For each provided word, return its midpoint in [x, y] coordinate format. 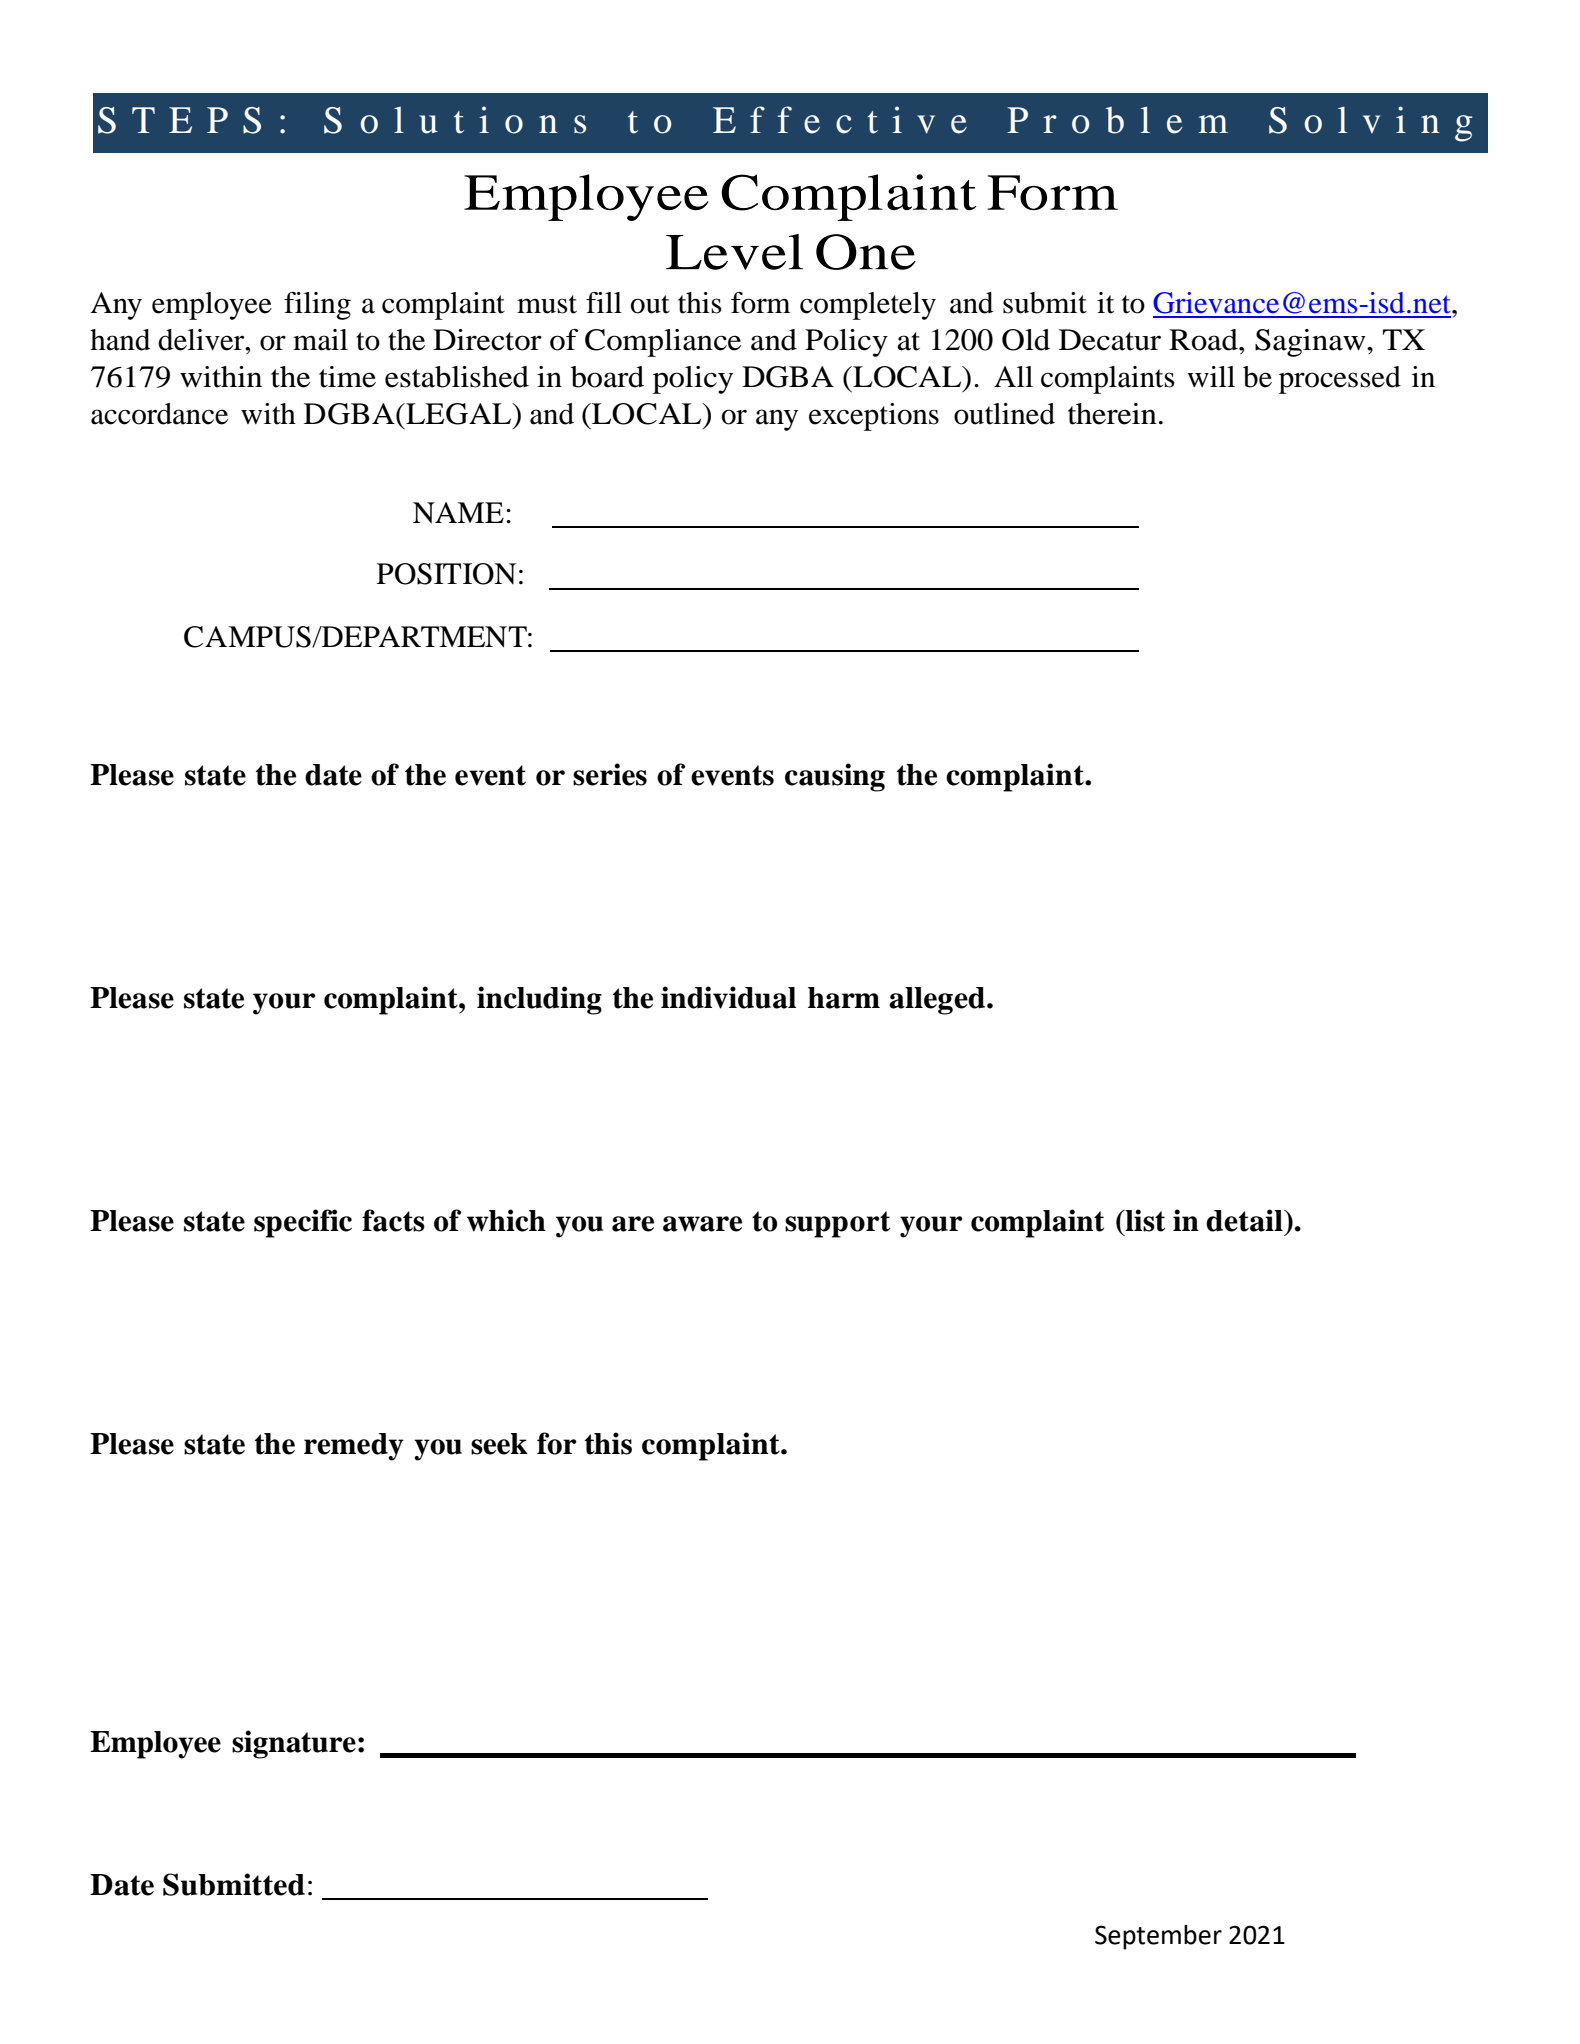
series [610, 774]
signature [294, 1744]
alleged [938, 1001]
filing [317, 306]
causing [835, 777]
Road [1204, 340]
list [1144, 1220]
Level [734, 252]
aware [702, 1224]
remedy [354, 1447]
